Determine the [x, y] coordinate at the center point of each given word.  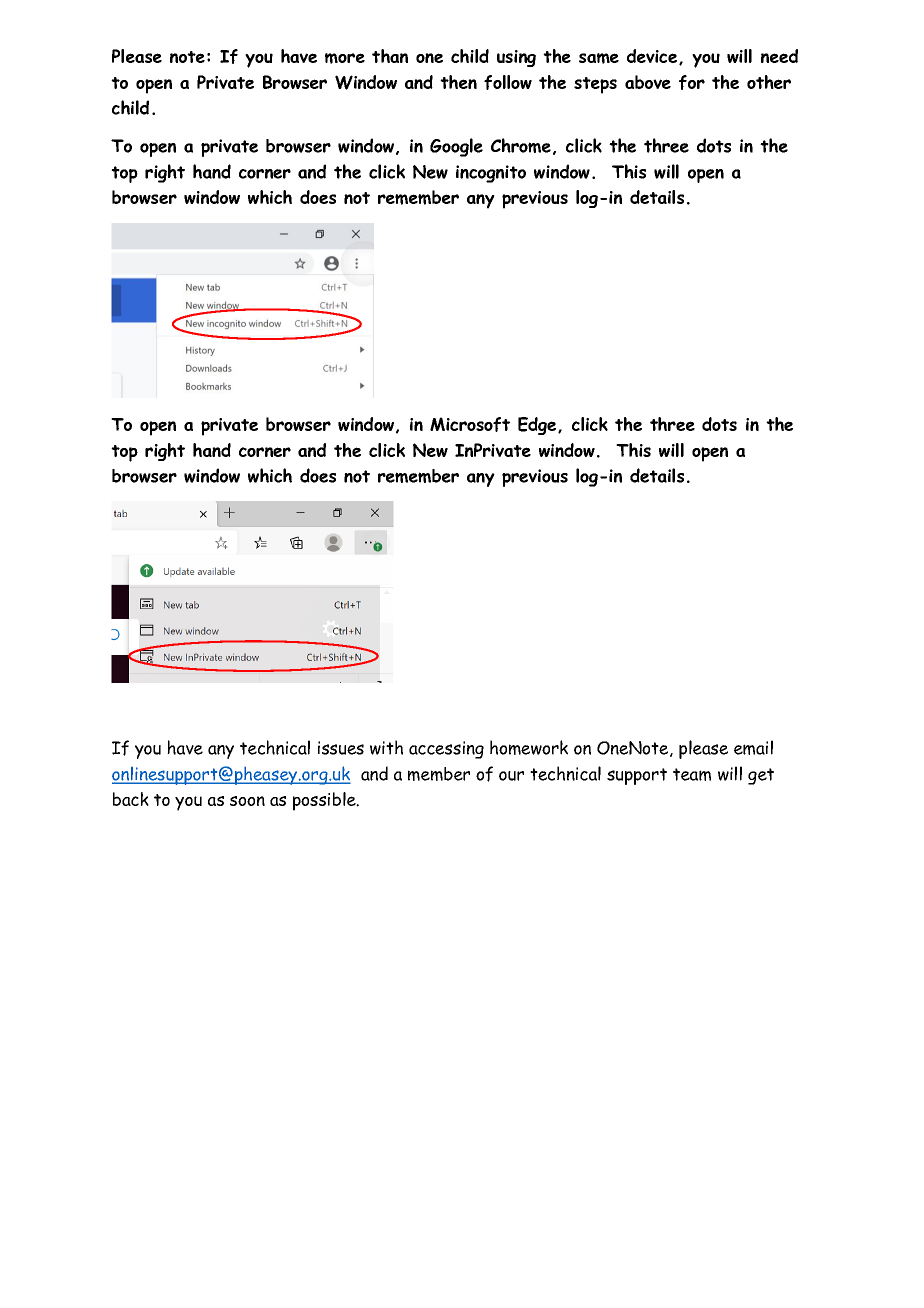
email [753, 747]
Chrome [521, 145]
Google [456, 147]
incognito [491, 174]
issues [341, 748]
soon [247, 801]
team [692, 774]
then [458, 82]
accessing [446, 750]
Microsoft [470, 424]
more [345, 58]
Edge [538, 426]
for [692, 82]
